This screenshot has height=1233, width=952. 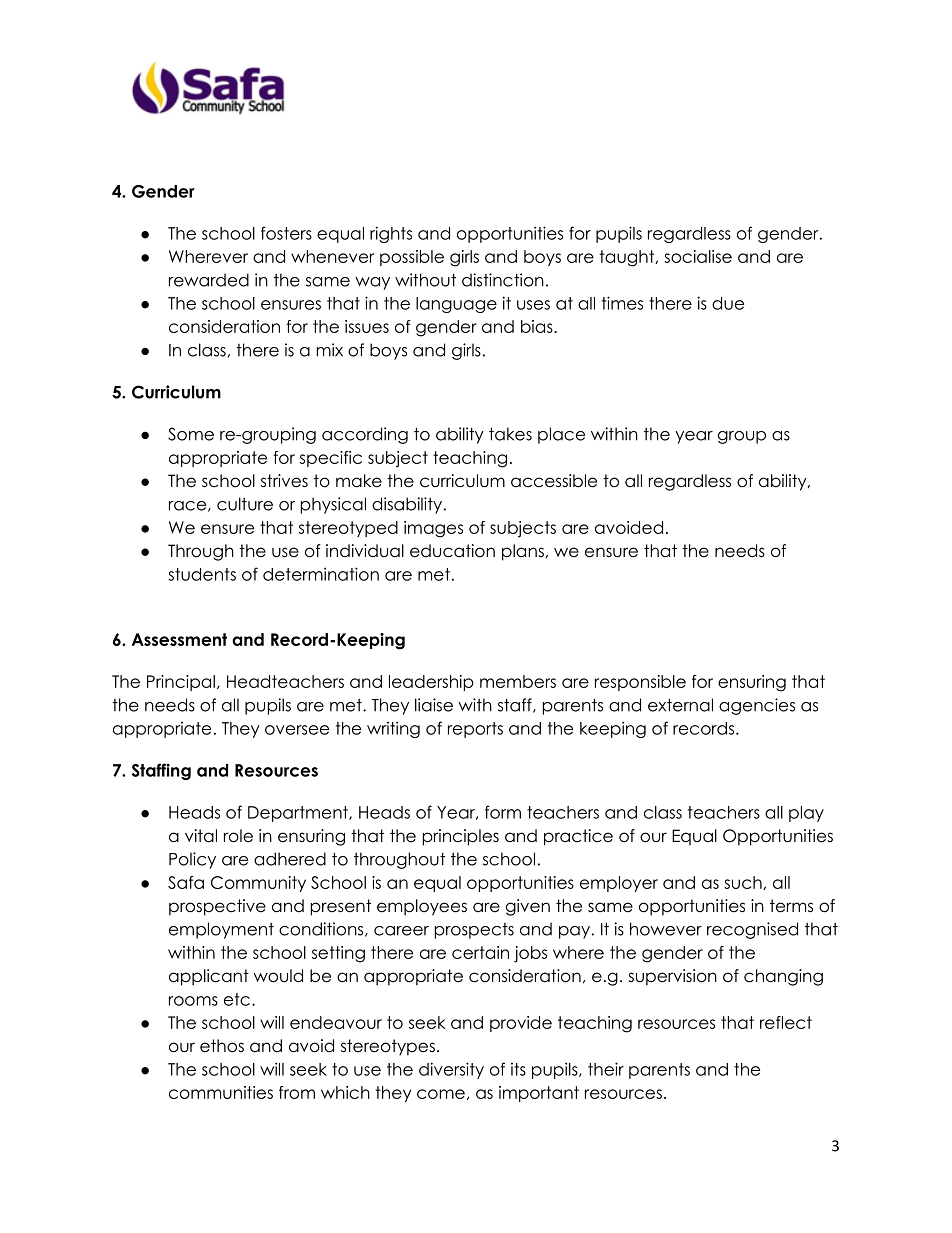 What do you see at coordinates (181, 683) in the screenshot?
I see `Principal` at bounding box center [181, 683].
